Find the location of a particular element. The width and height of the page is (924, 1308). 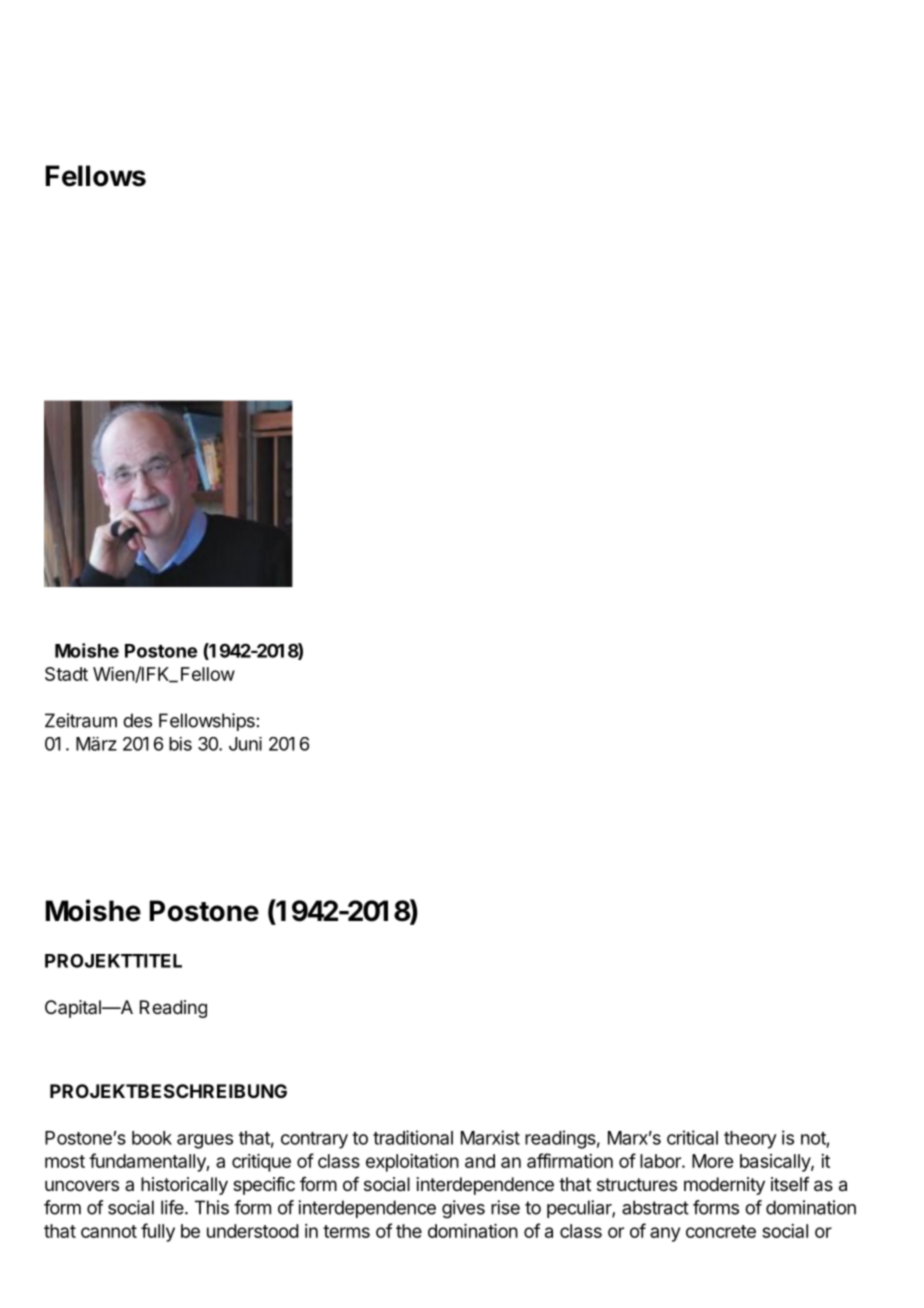

argues is located at coordinates (205, 1141).
